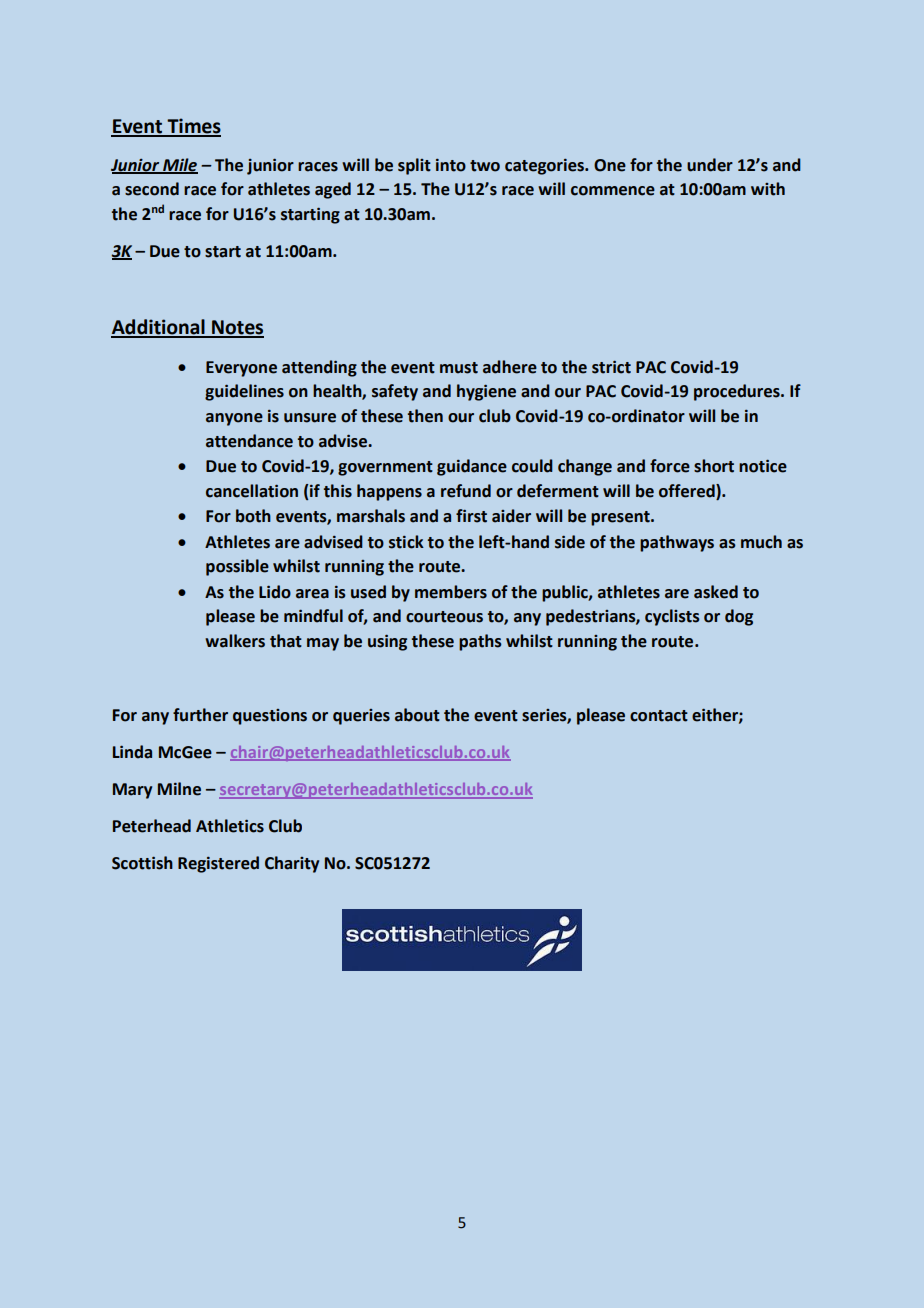 The image size is (924, 1308). Describe the element at coordinates (710, 165) in the screenshot. I see `under` at that location.
